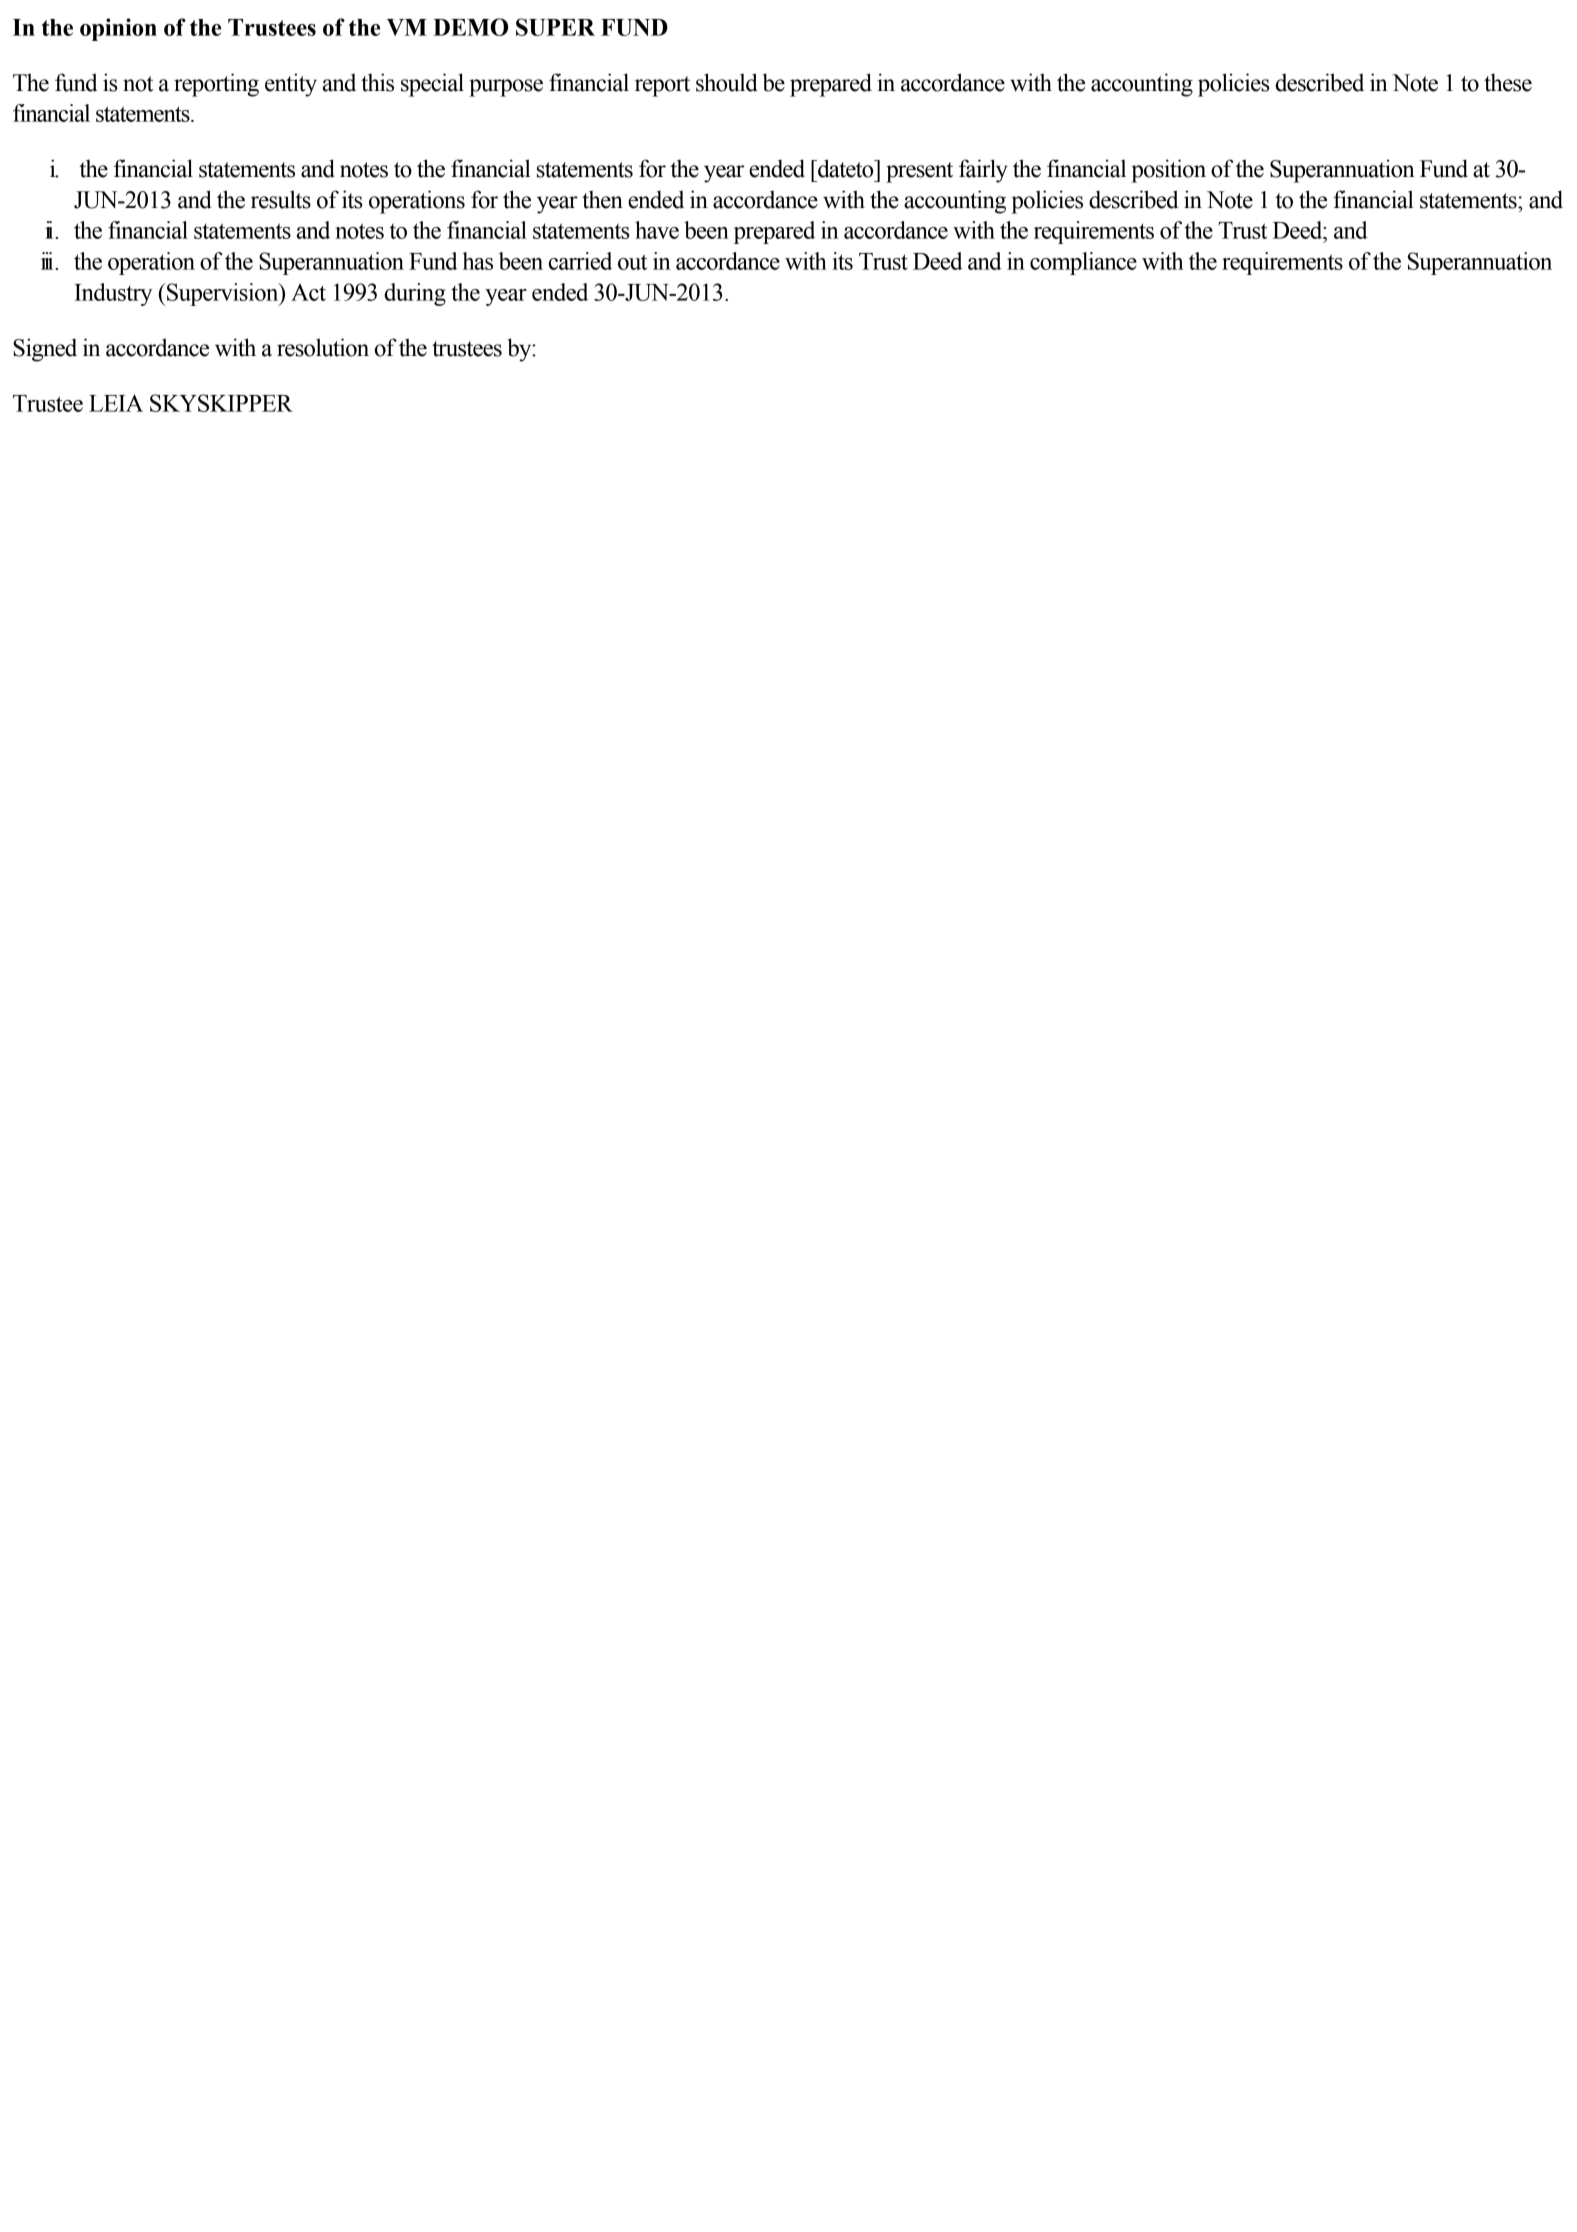 The width and height of the screenshot is (1577, 2232). Describe the element at coordinates (281, 199) in the screenshot. I see `results` at that location.
